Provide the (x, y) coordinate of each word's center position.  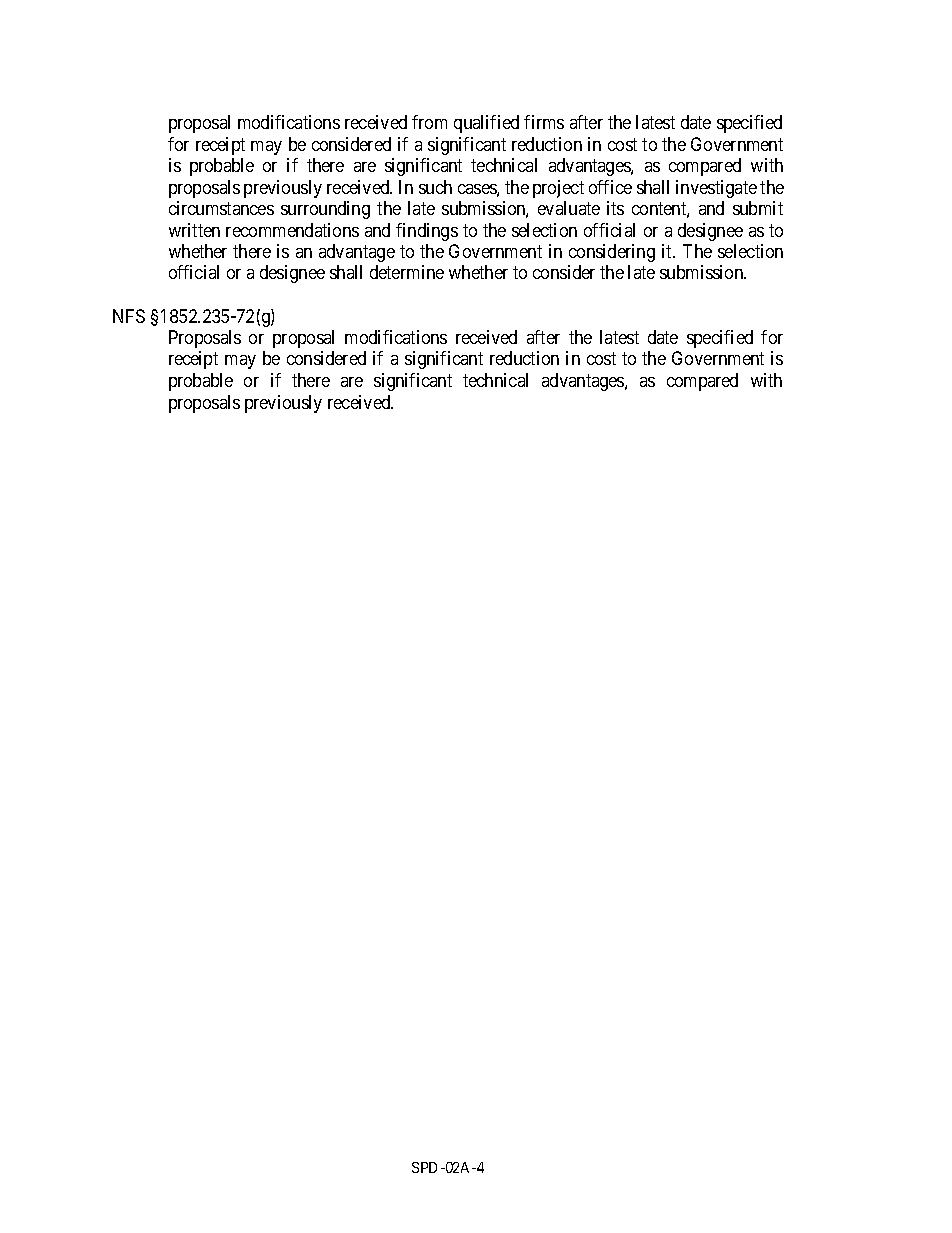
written (194, 230)
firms (544, 122)
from (429, 122)
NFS (129, 316)
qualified (486, 124)
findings (427, 232)
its (615, 208)
